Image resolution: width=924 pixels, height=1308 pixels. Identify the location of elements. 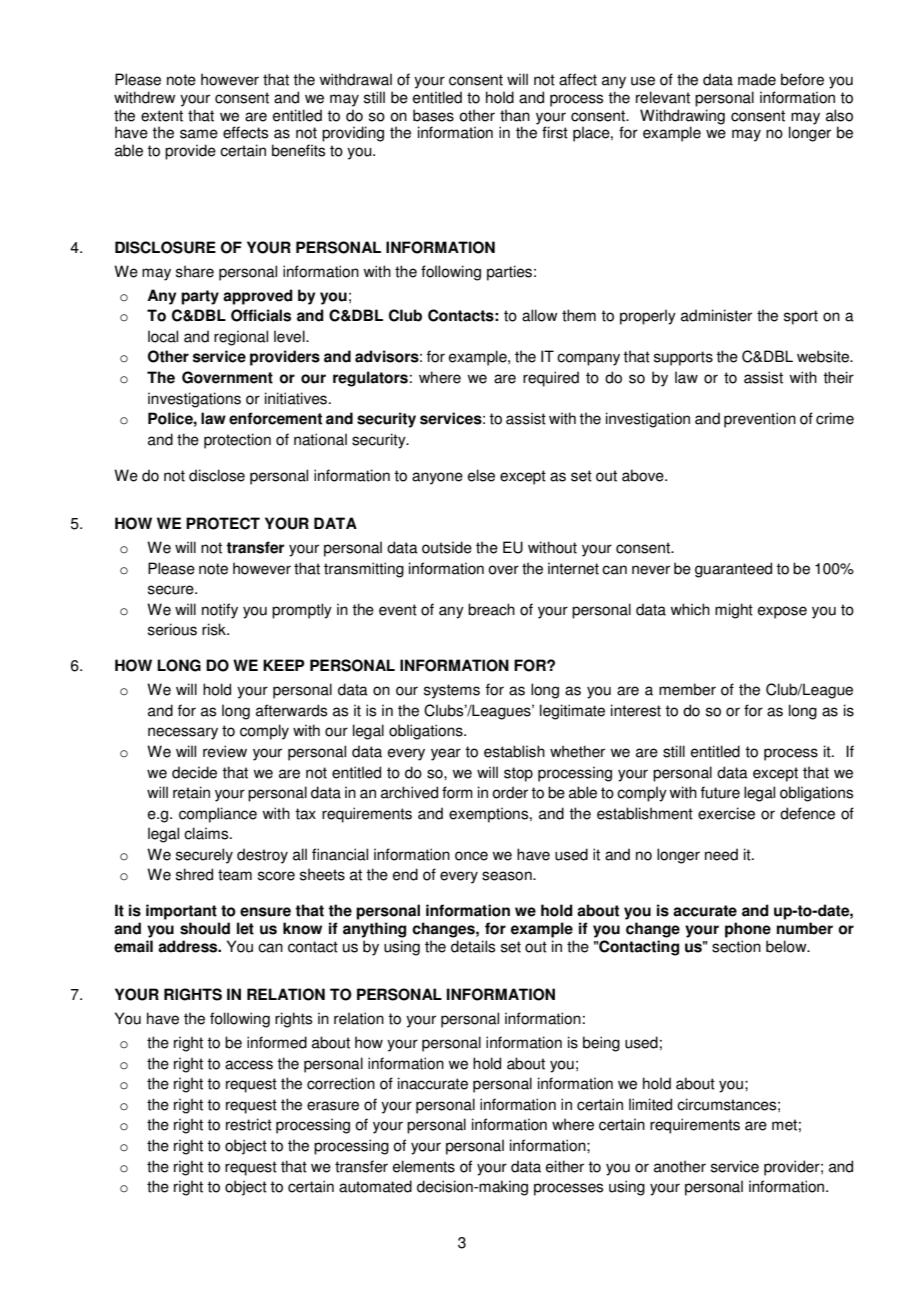
(424, 1166).
